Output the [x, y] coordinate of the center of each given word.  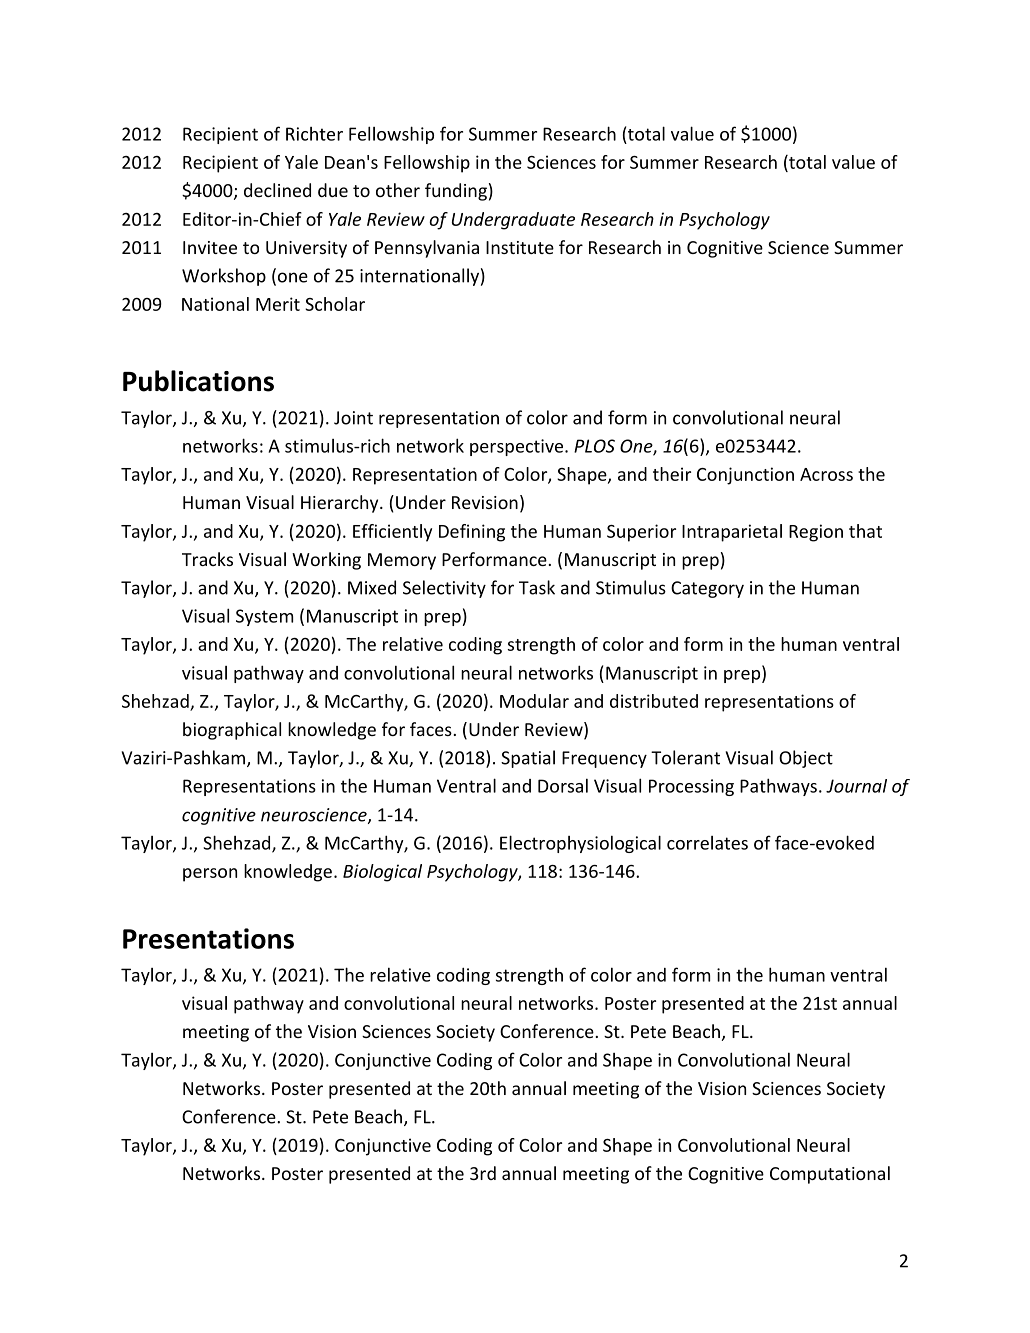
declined [277, 190]
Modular [534, 701]
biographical [232, 731]
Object [806, 759]
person [210, 875]
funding [456, 192]
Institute [520, 247]
